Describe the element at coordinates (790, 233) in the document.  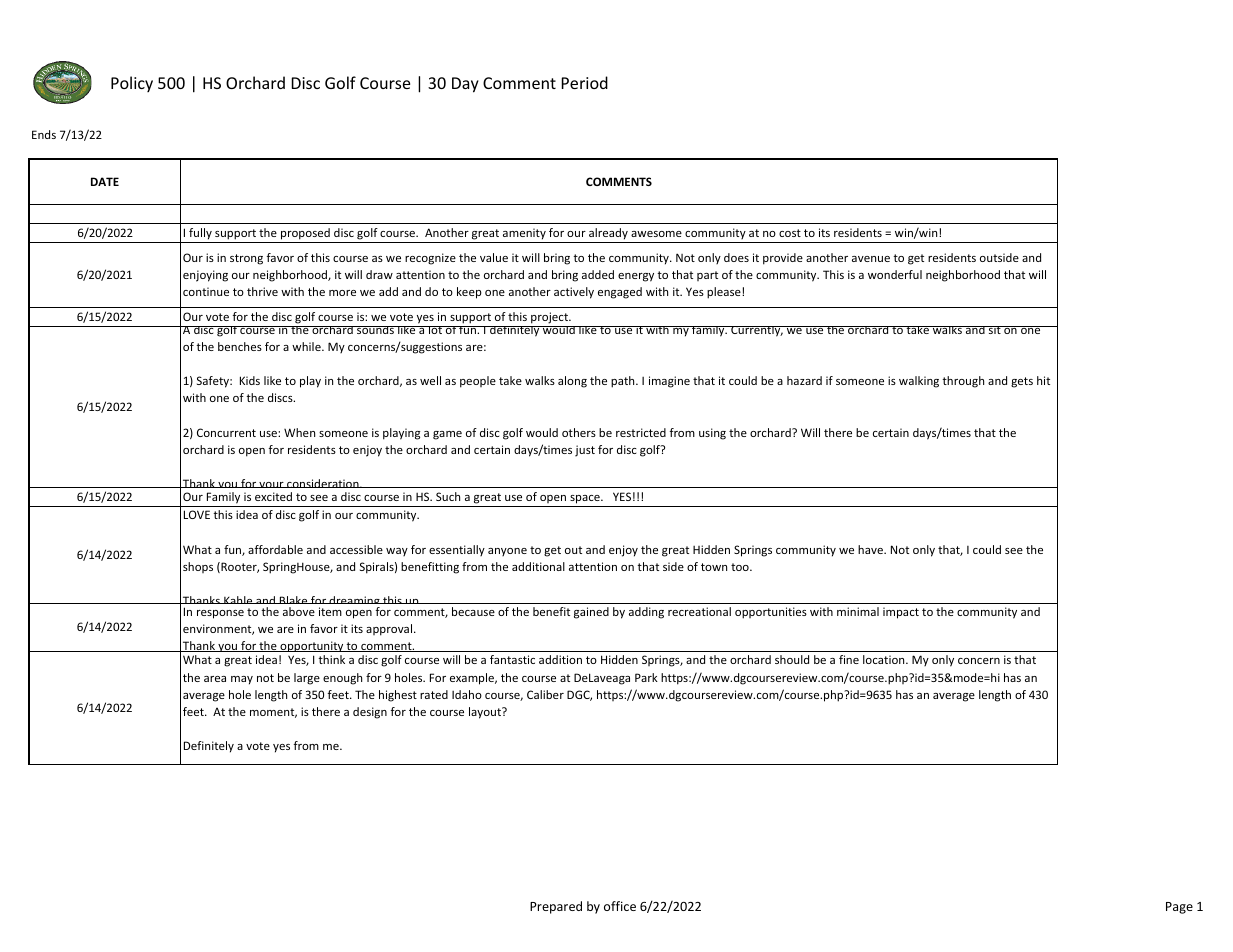
I see `cost` at that location.
